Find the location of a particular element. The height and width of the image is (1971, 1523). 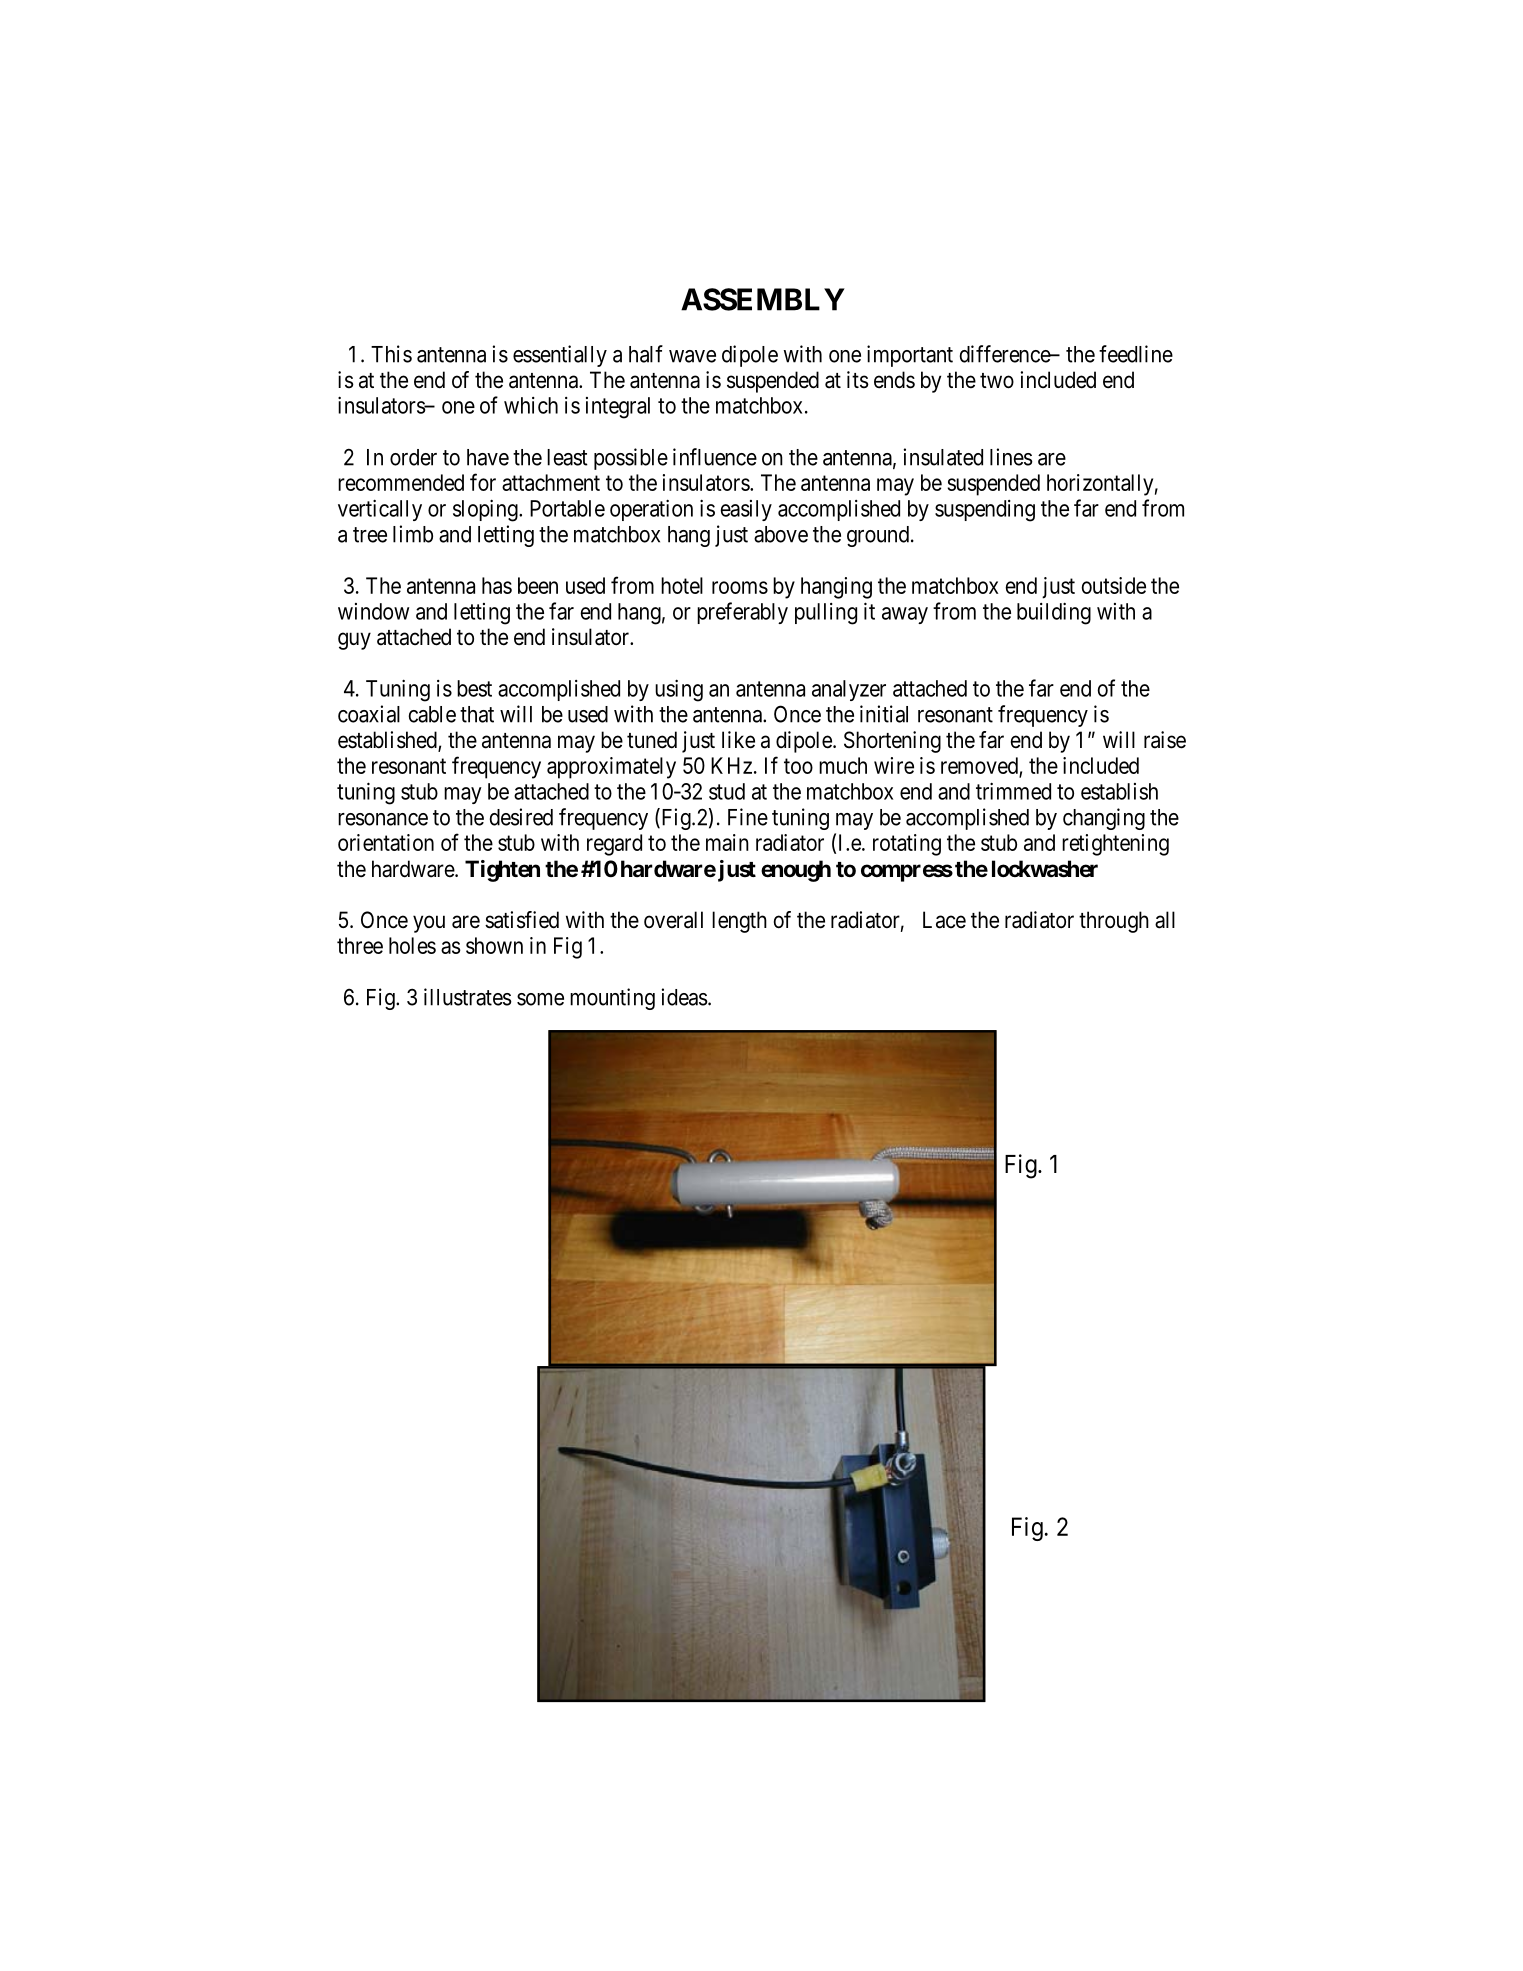

illustrates is located at coordinates (468, 997).
